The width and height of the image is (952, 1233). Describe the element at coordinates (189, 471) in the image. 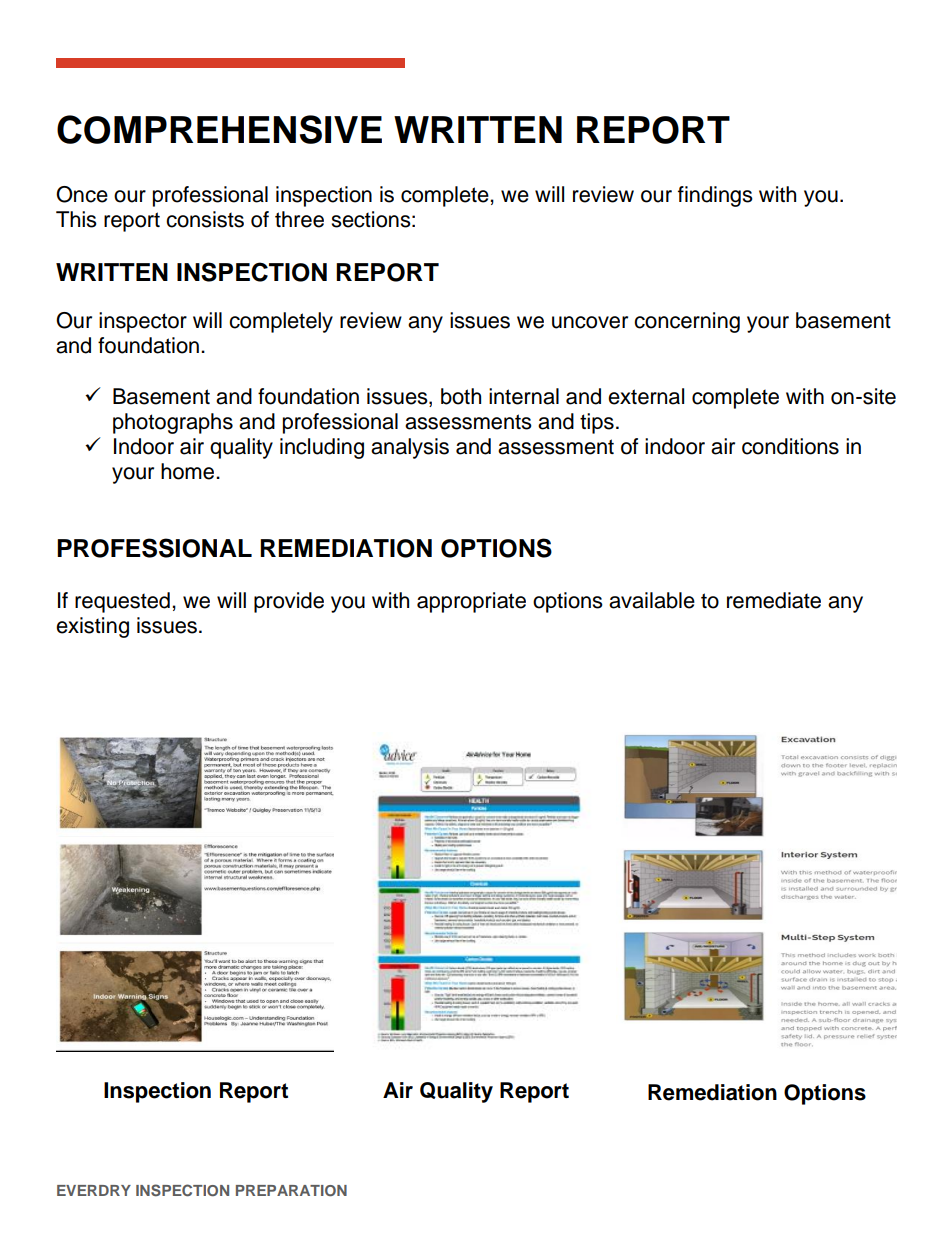

I see `home` at that location.
